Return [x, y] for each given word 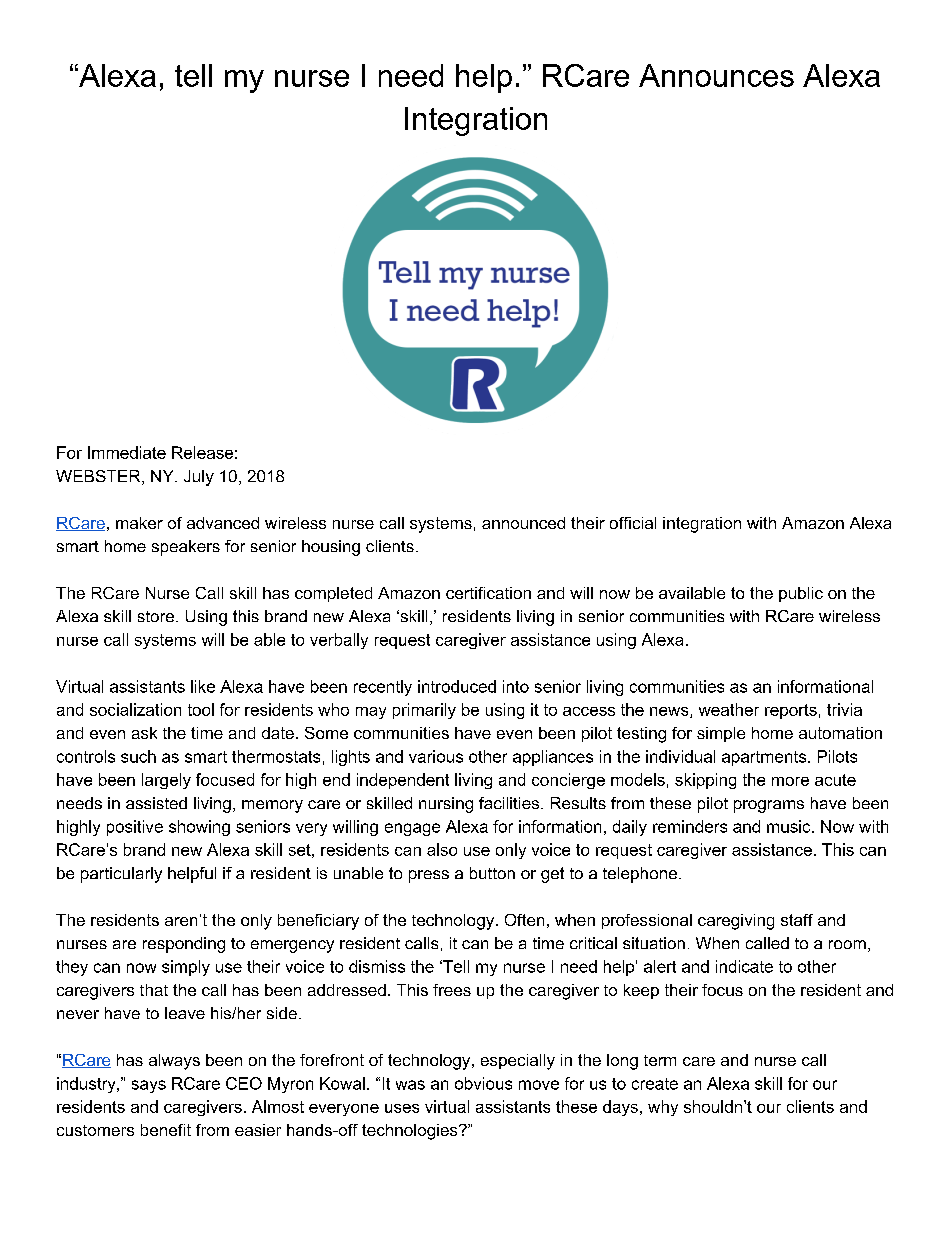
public [801, 594]
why [663, 1108]
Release [202, 452]
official [633, 523]
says [149, 1086]
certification [488, 593]
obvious [483, 1083]
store [157, 616]
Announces [716, 75]
